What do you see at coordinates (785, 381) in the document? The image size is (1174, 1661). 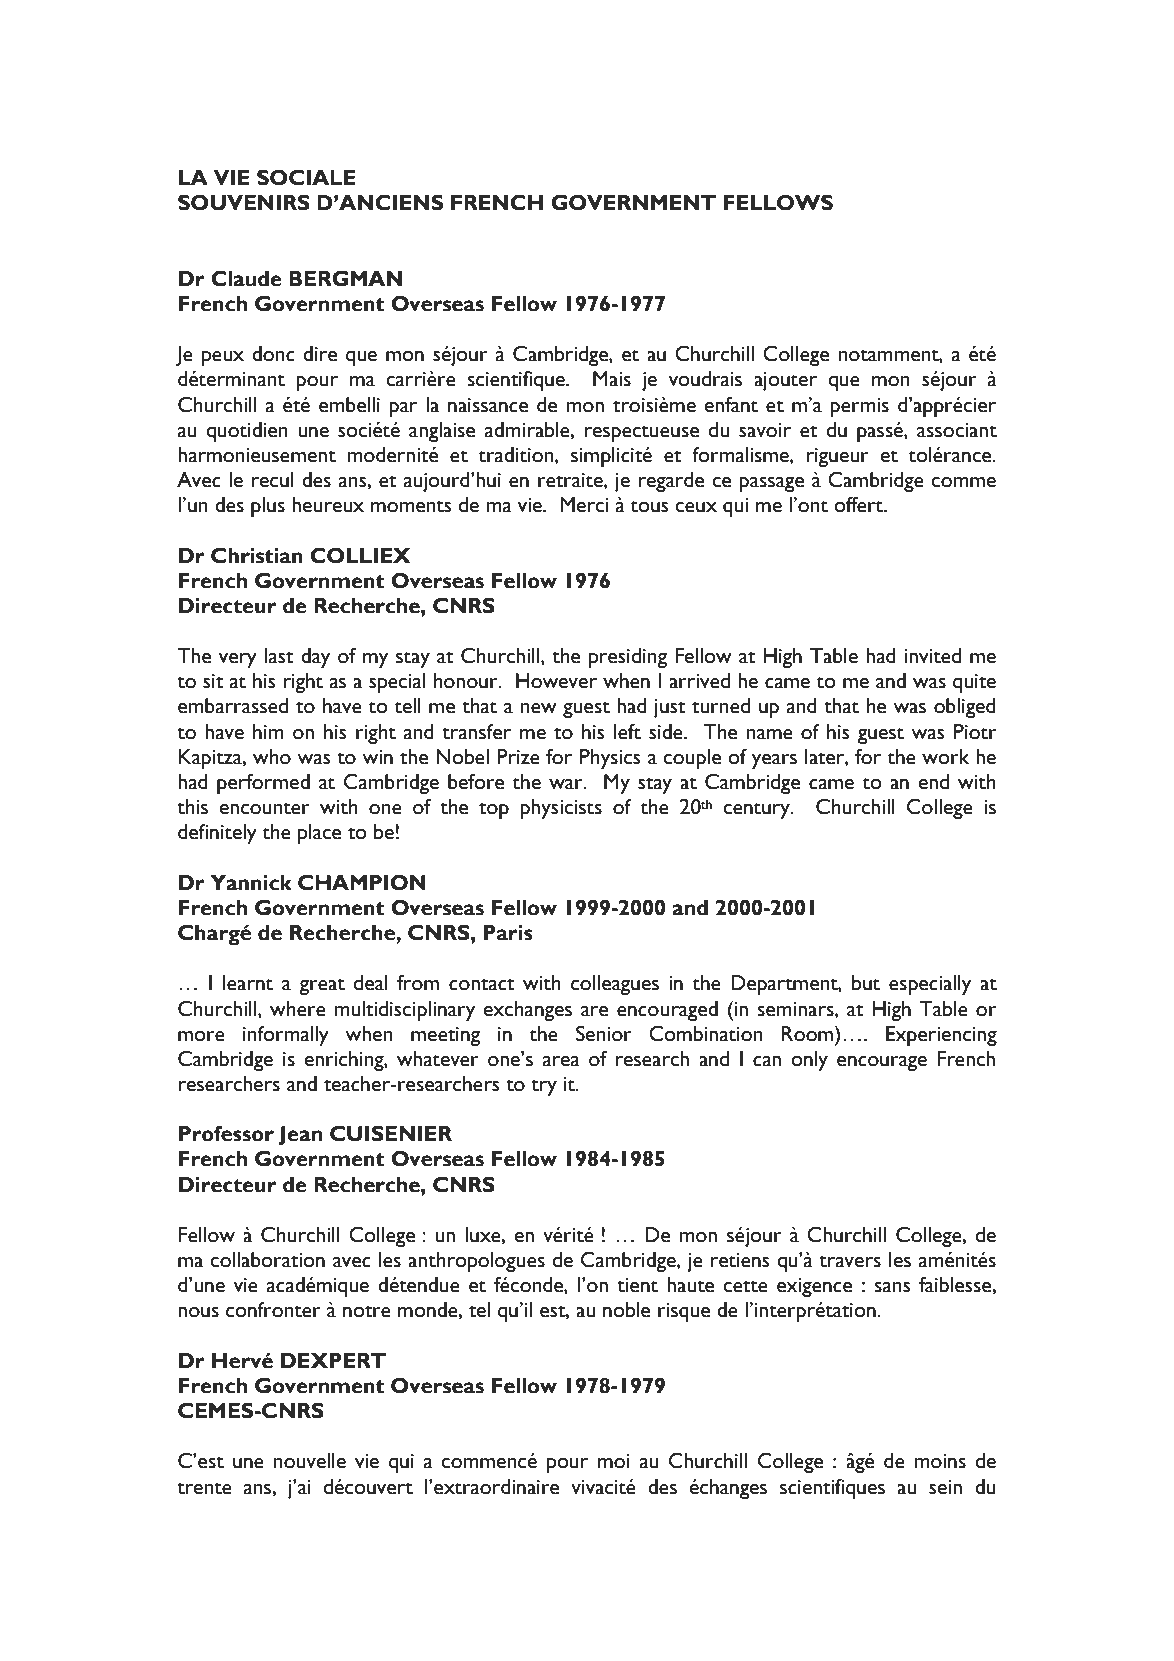 I see `ajouter` at bounding box center [785, 381].
